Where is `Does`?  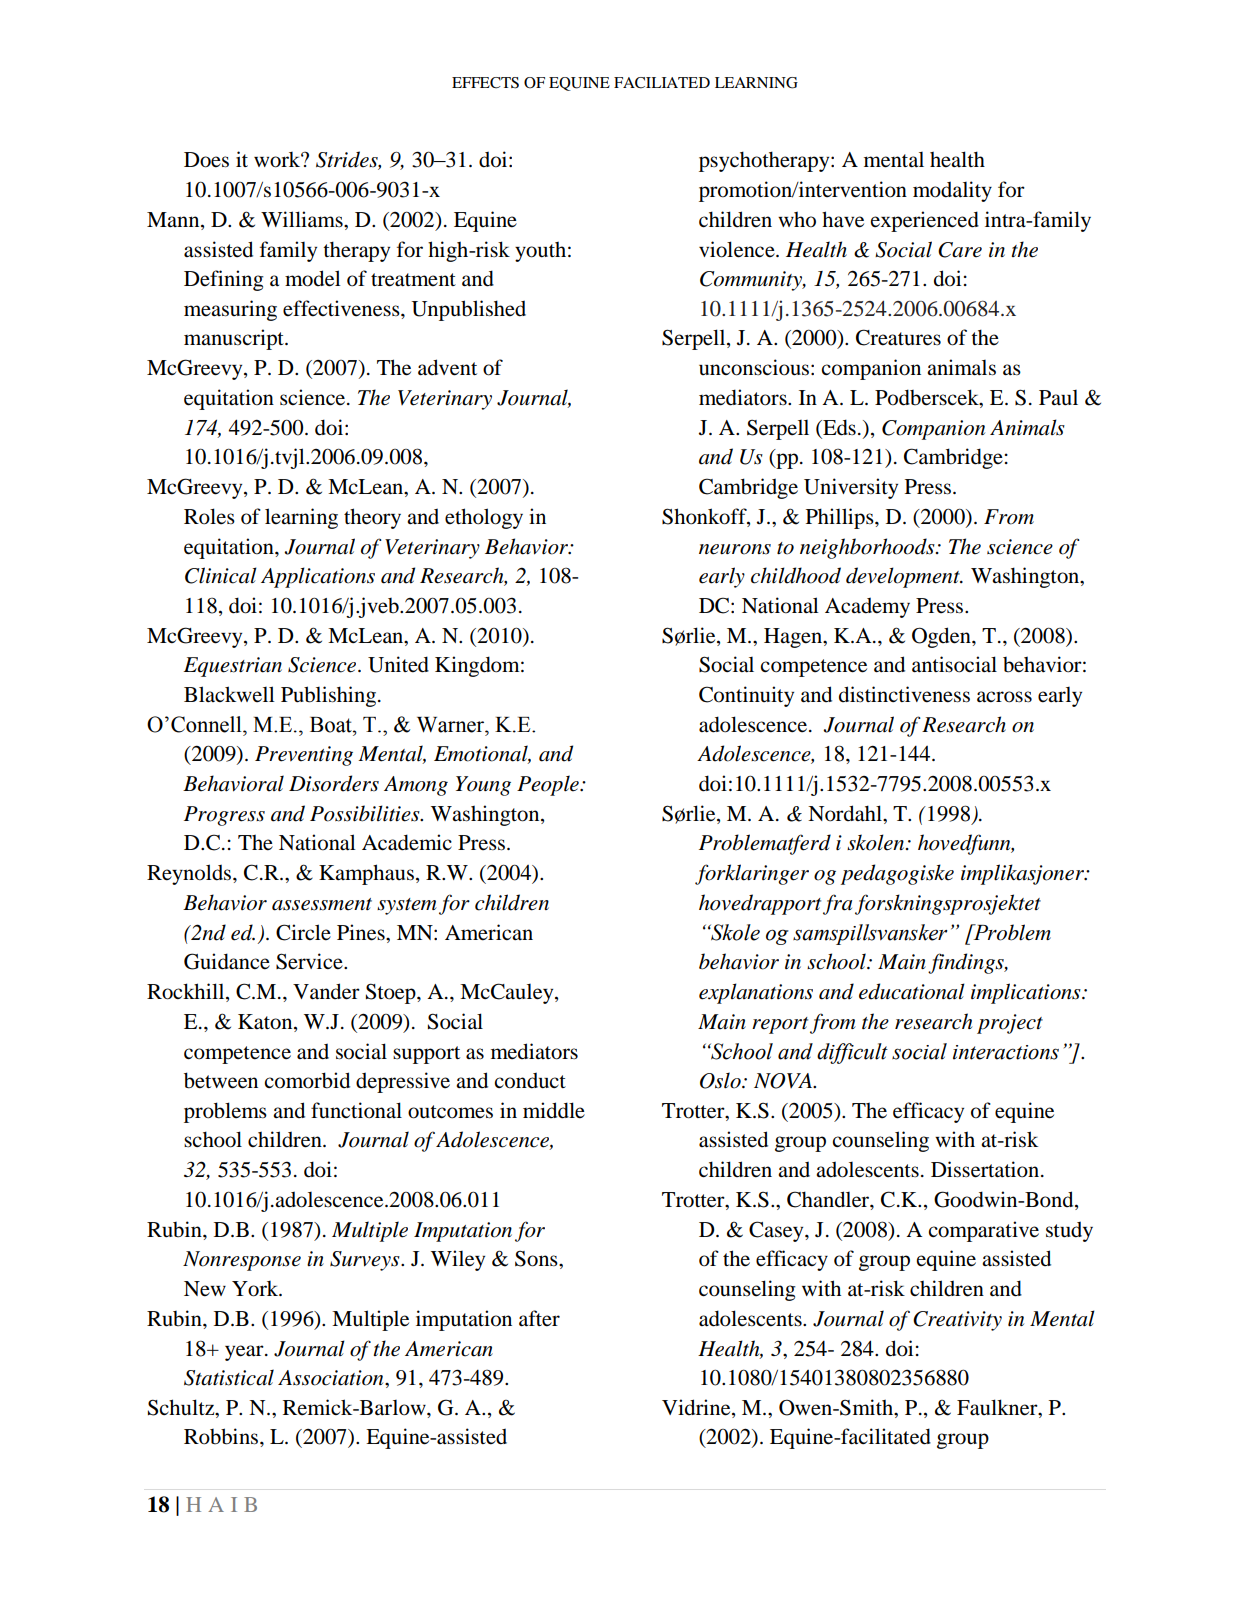 Does is located at coordinates (206, 160).
